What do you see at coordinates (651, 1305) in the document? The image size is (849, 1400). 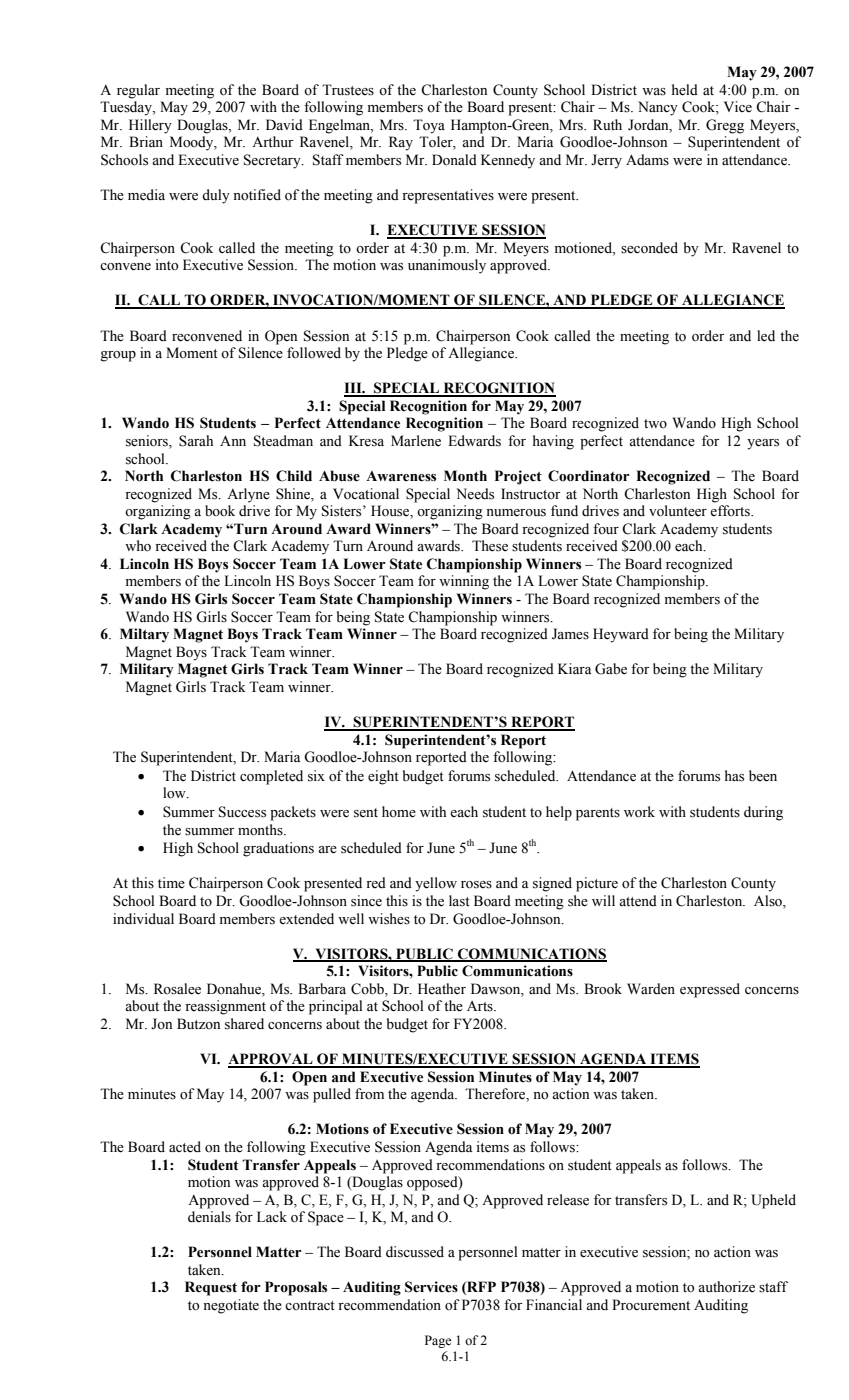 I see `Procurement` at bounding box center [651, 1305].
